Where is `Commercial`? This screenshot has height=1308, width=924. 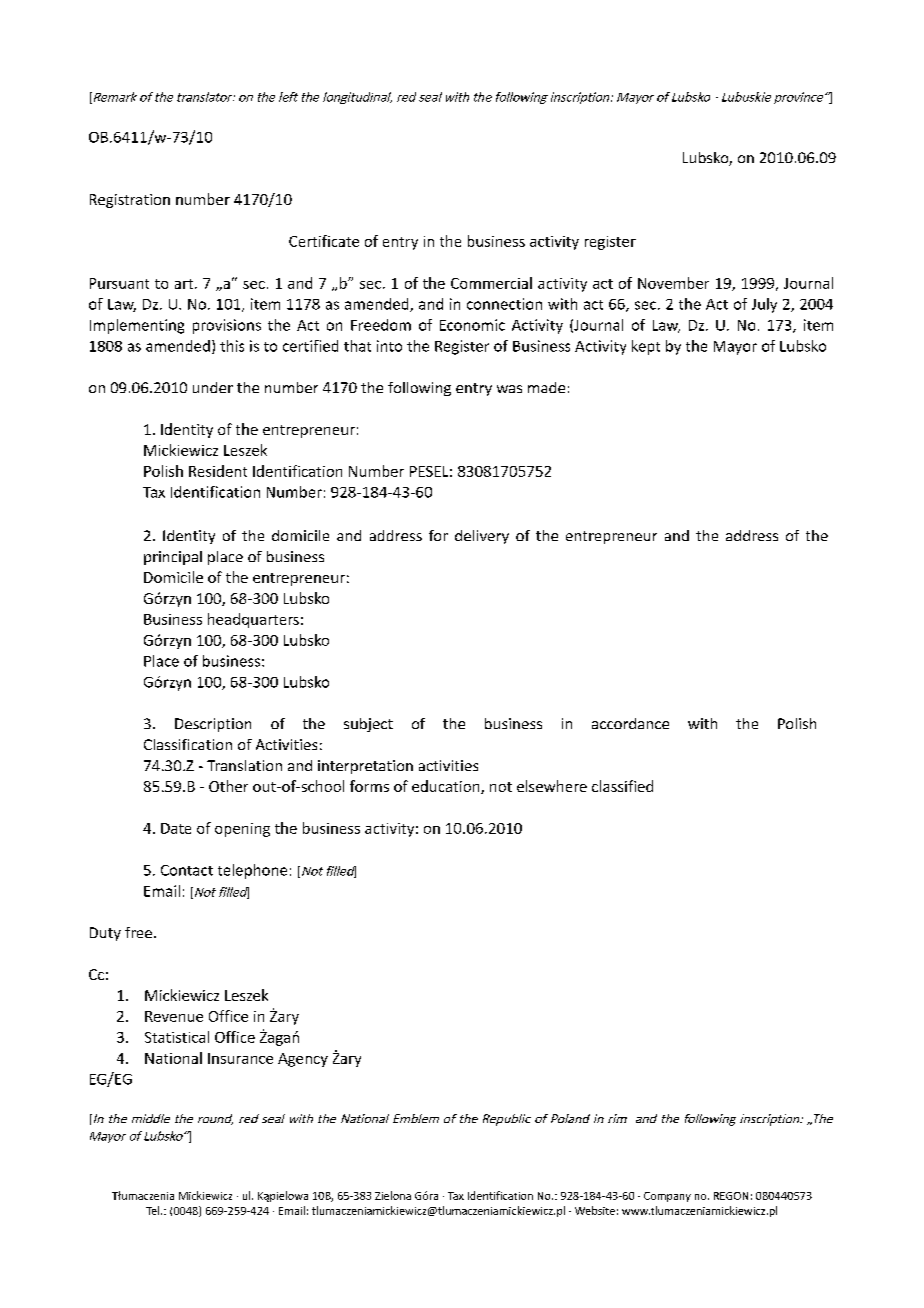 Commercial is located at coordinates (491, 283).
